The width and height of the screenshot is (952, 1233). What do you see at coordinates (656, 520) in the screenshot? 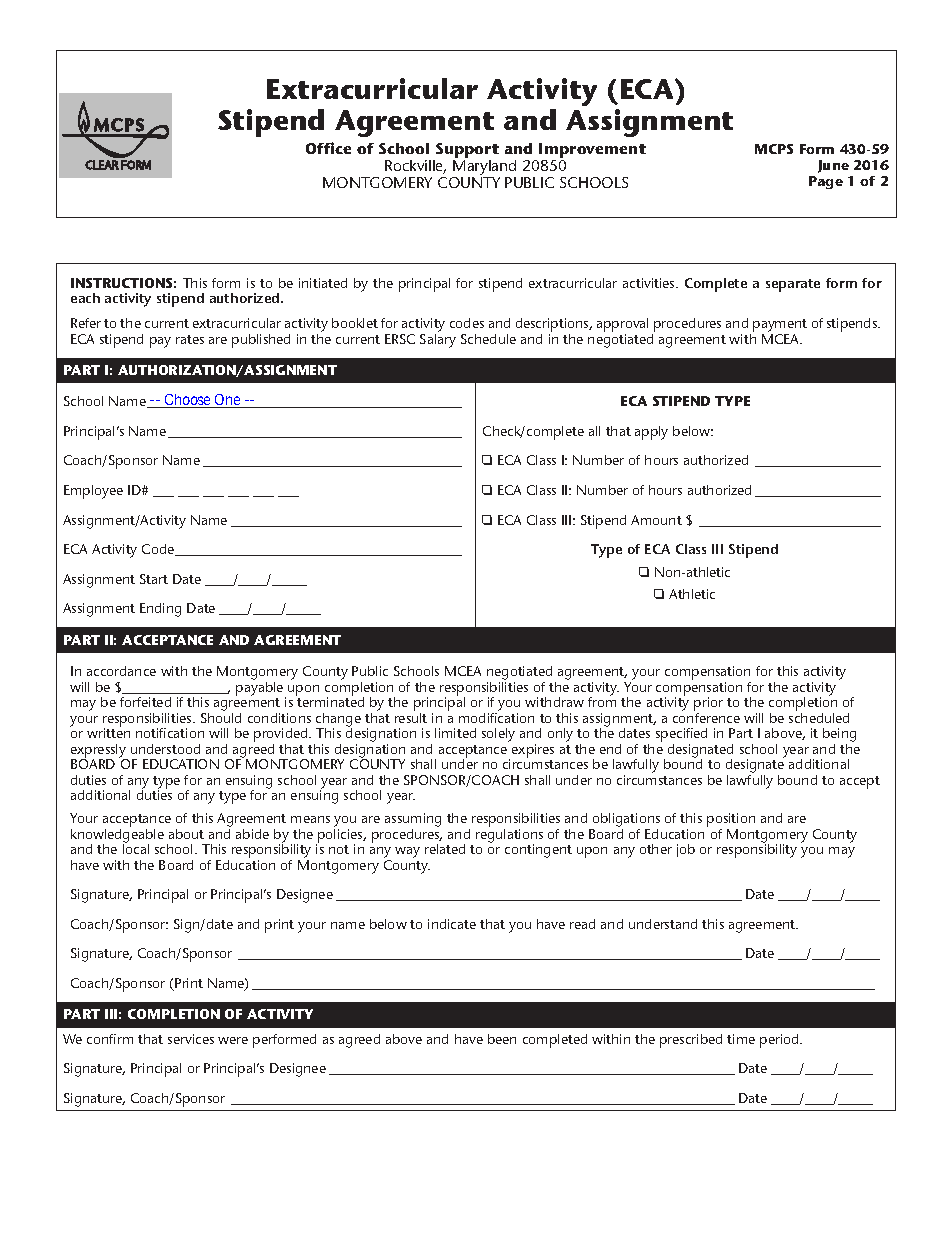
I see `Amount` at bounding box center [656, 520].
